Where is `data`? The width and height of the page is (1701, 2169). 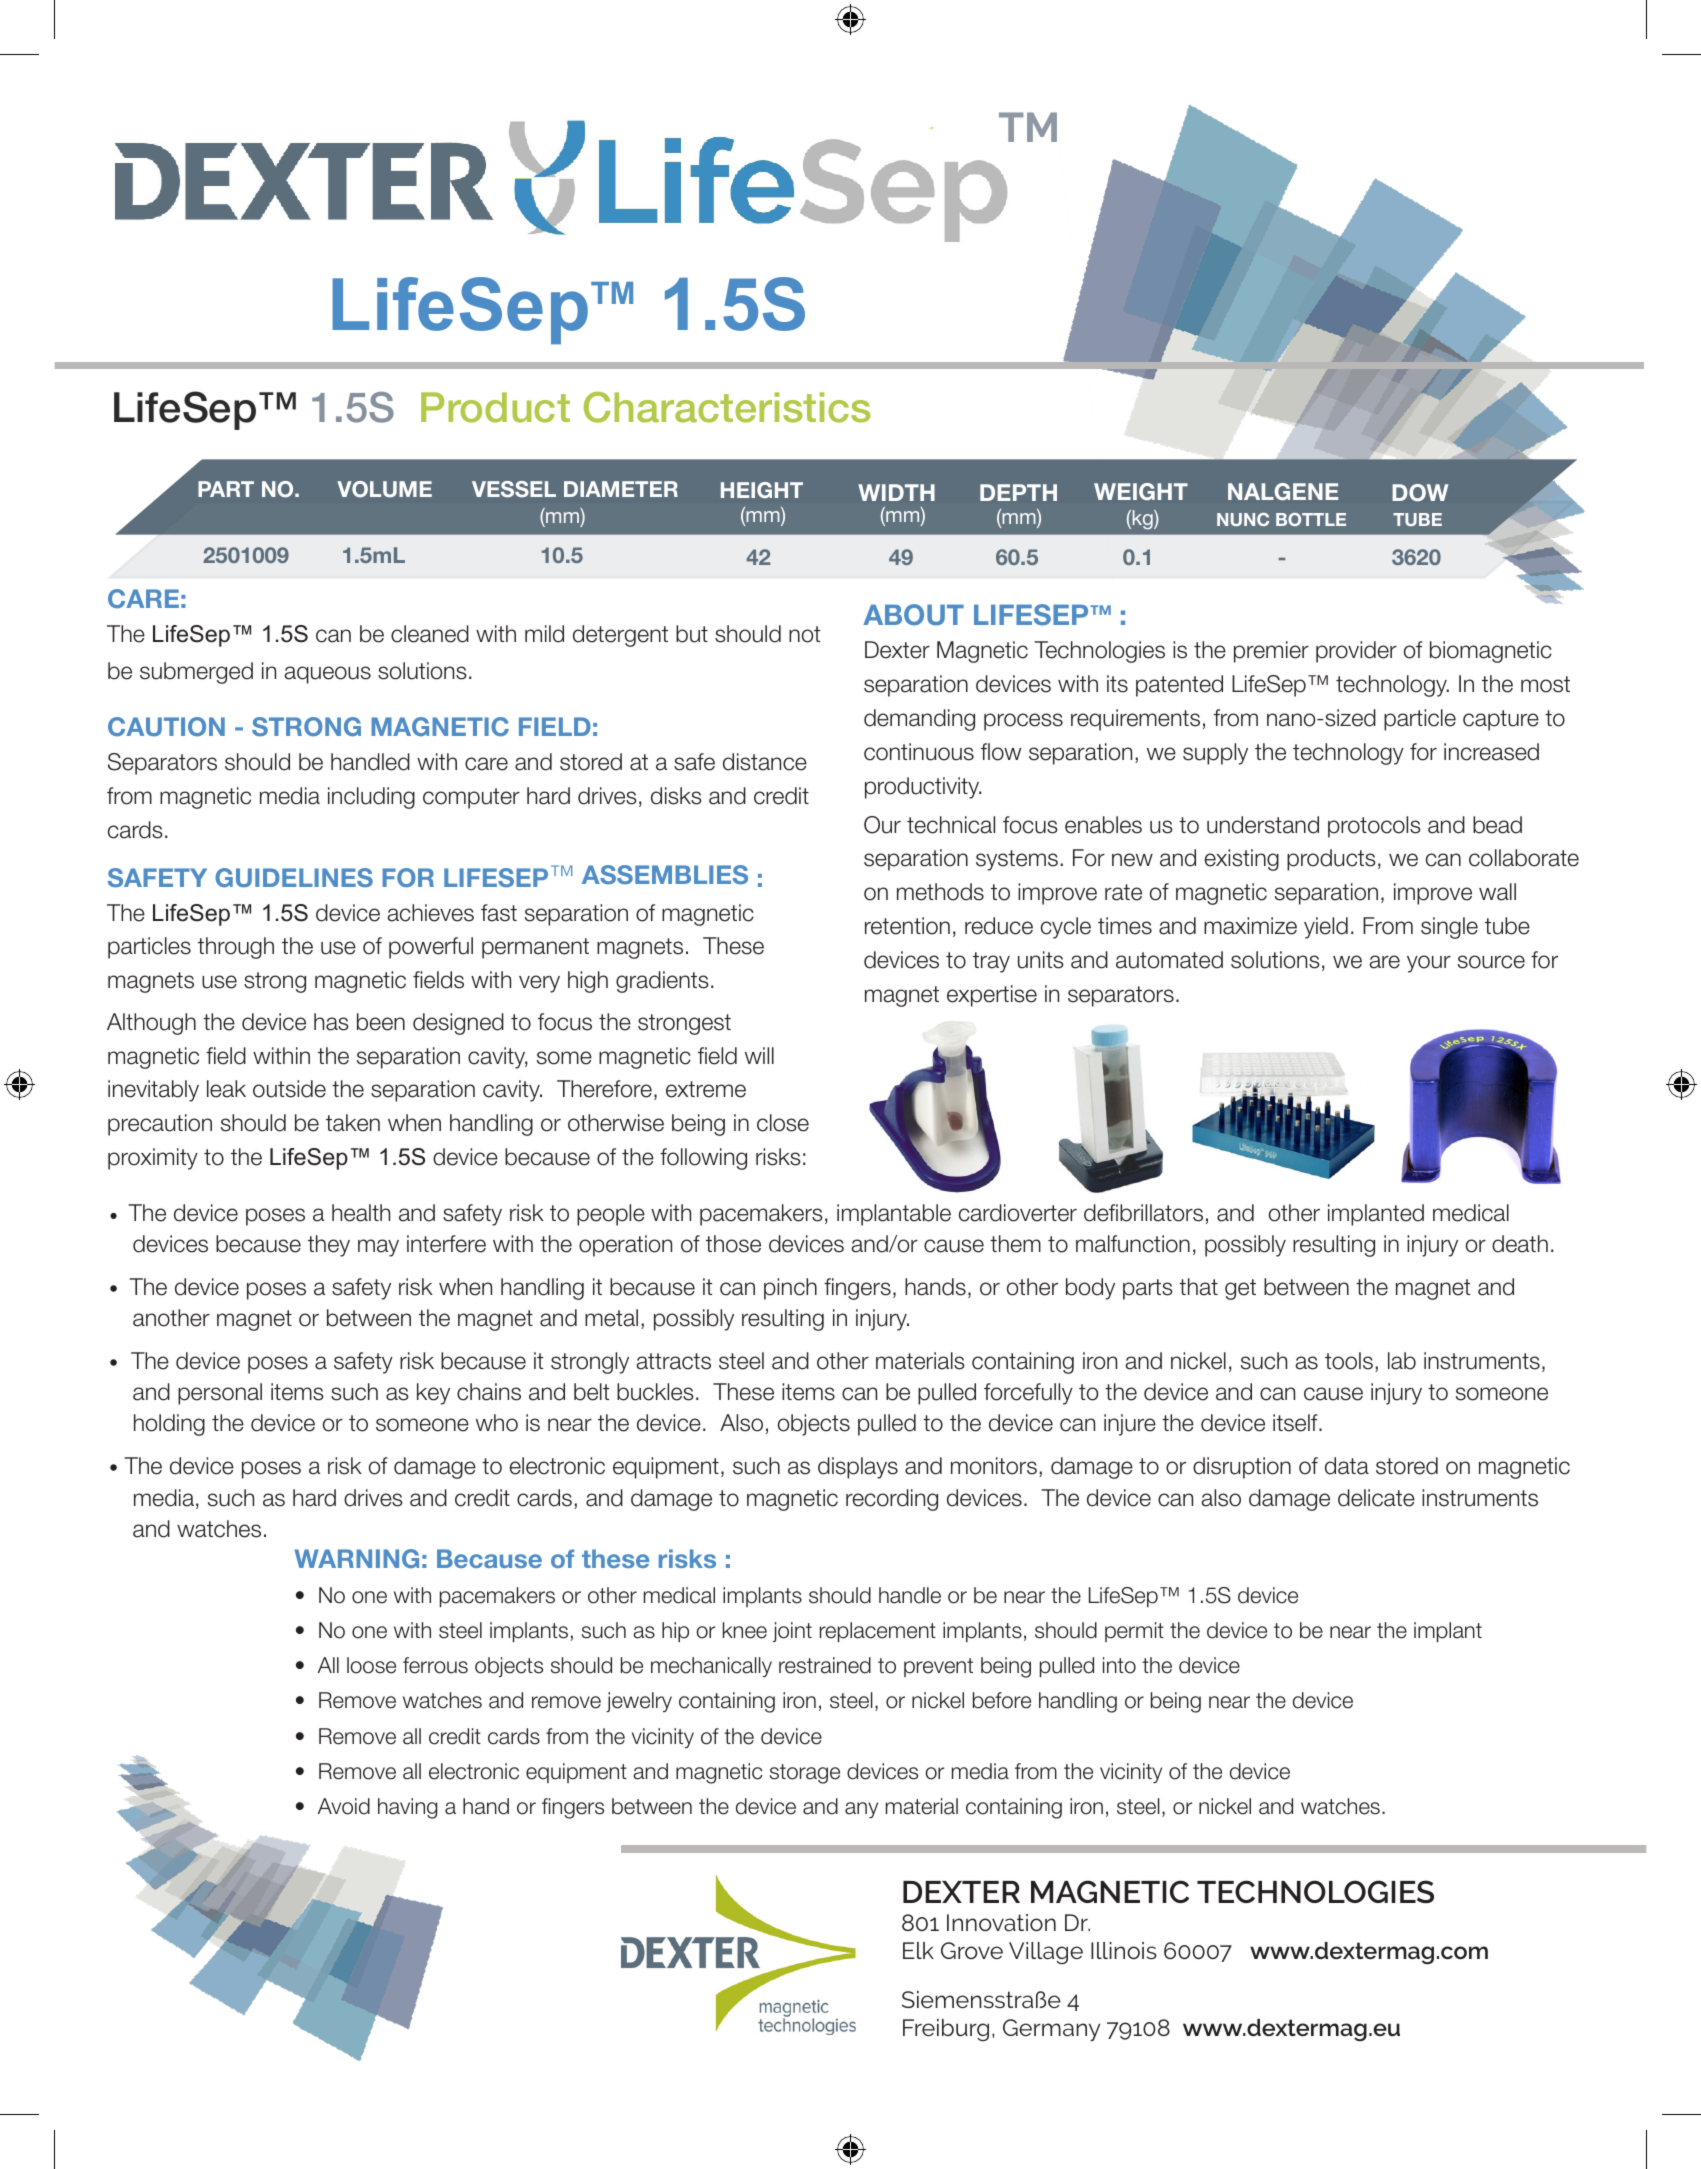 data is located at coordinates (1347, 1466).
